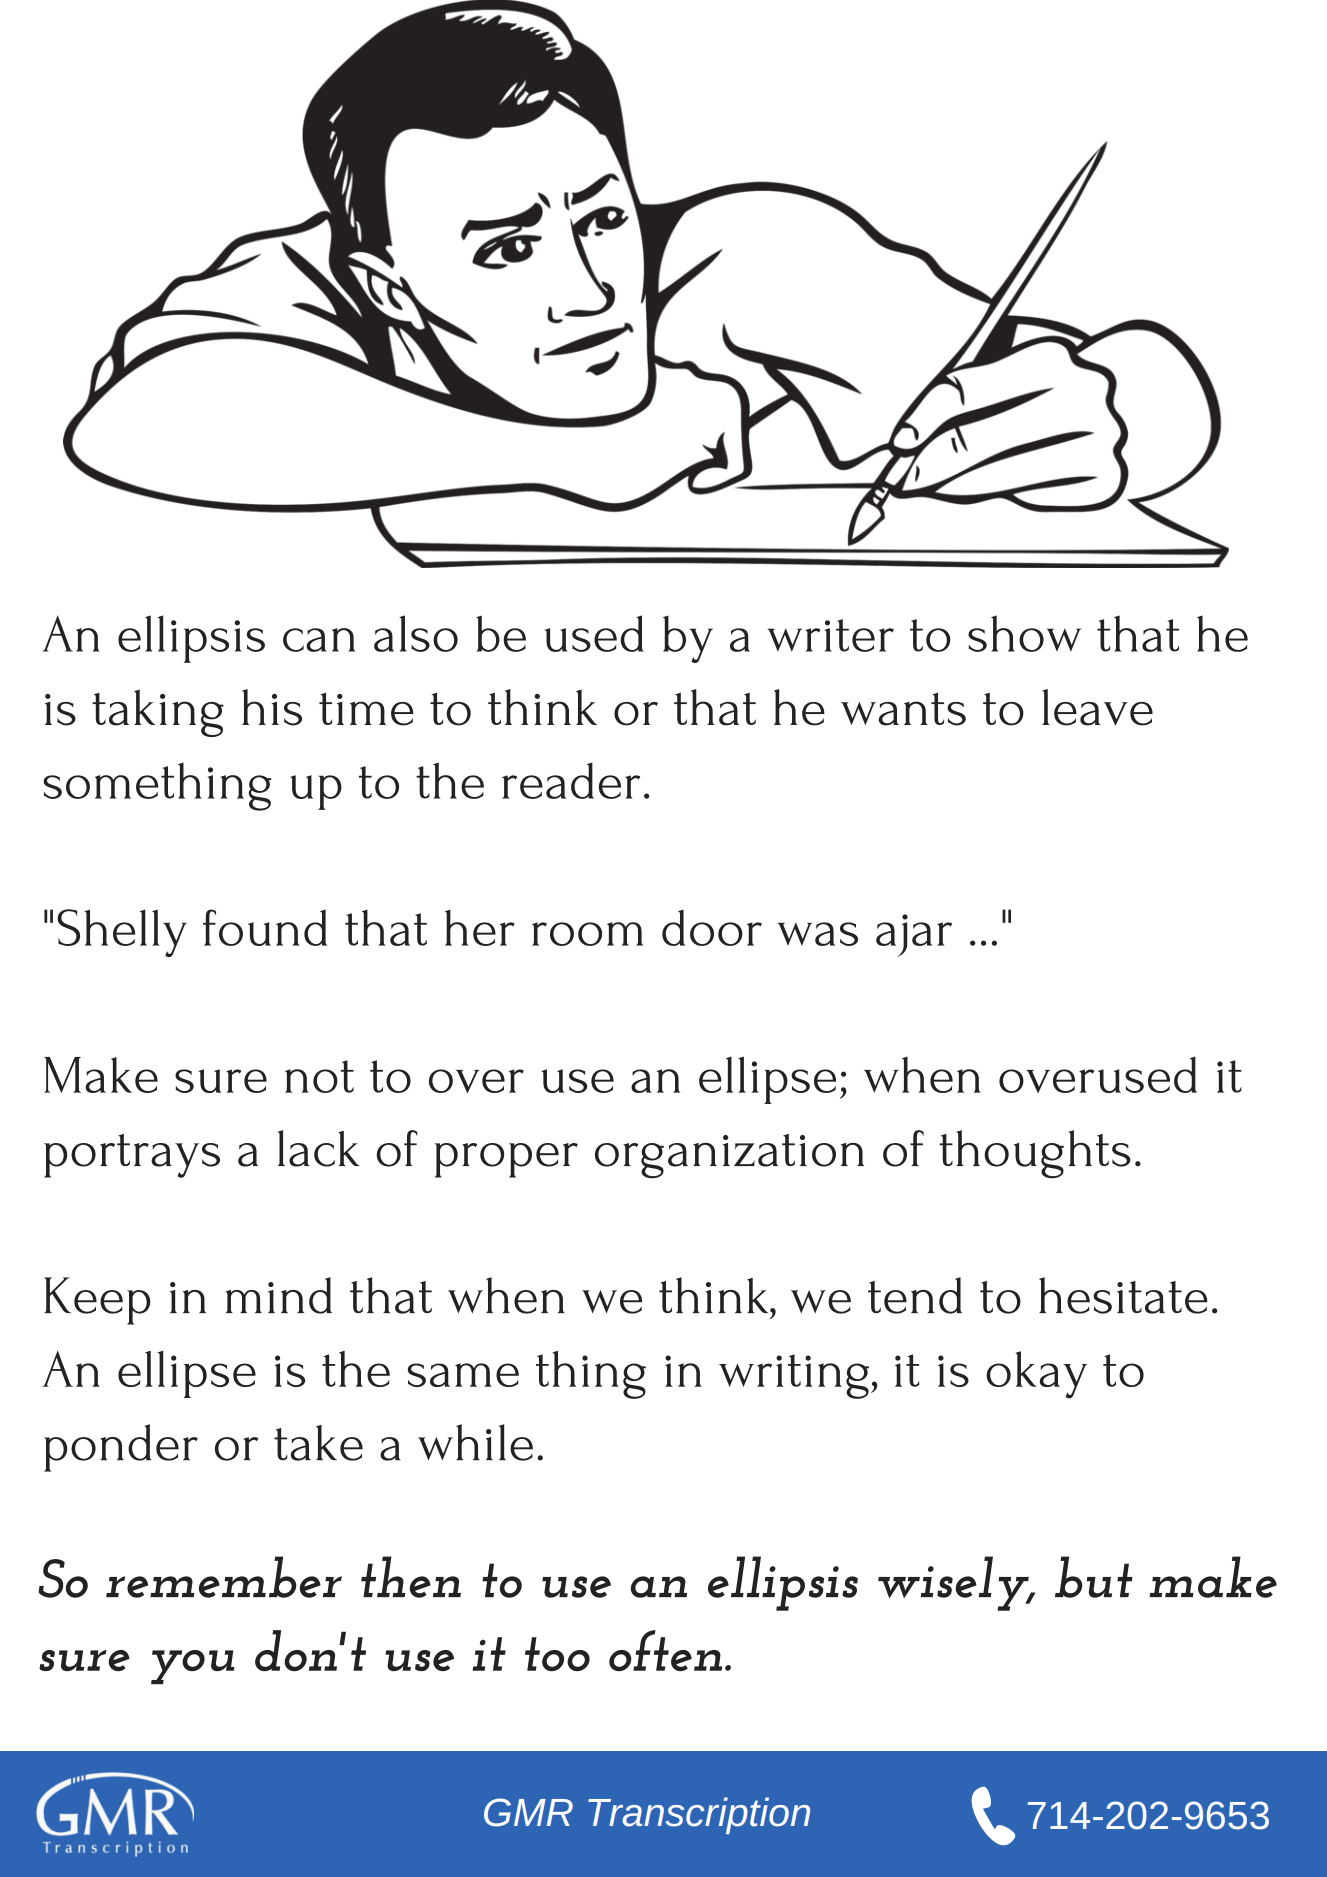 This screenshot has width=1327, height=1877. Describe the element at coordinates (528, 1812) in the screenshot. I see `GMR` at that location.
